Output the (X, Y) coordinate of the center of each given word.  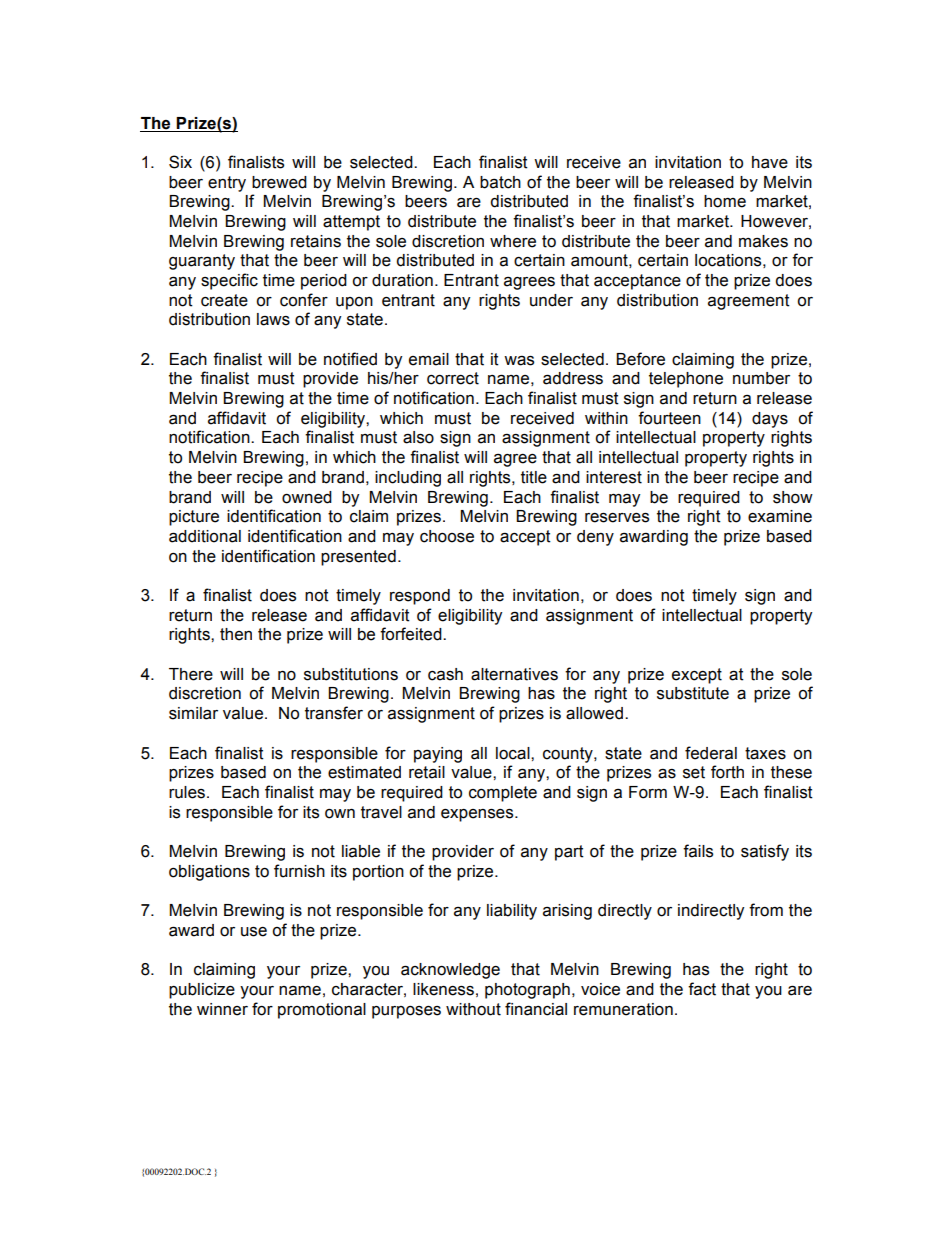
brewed (279, 182)
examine (780, 516)
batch (500, 182)
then (236, 634)
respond (420, 597)
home (725, 201)
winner (222, 1009)
